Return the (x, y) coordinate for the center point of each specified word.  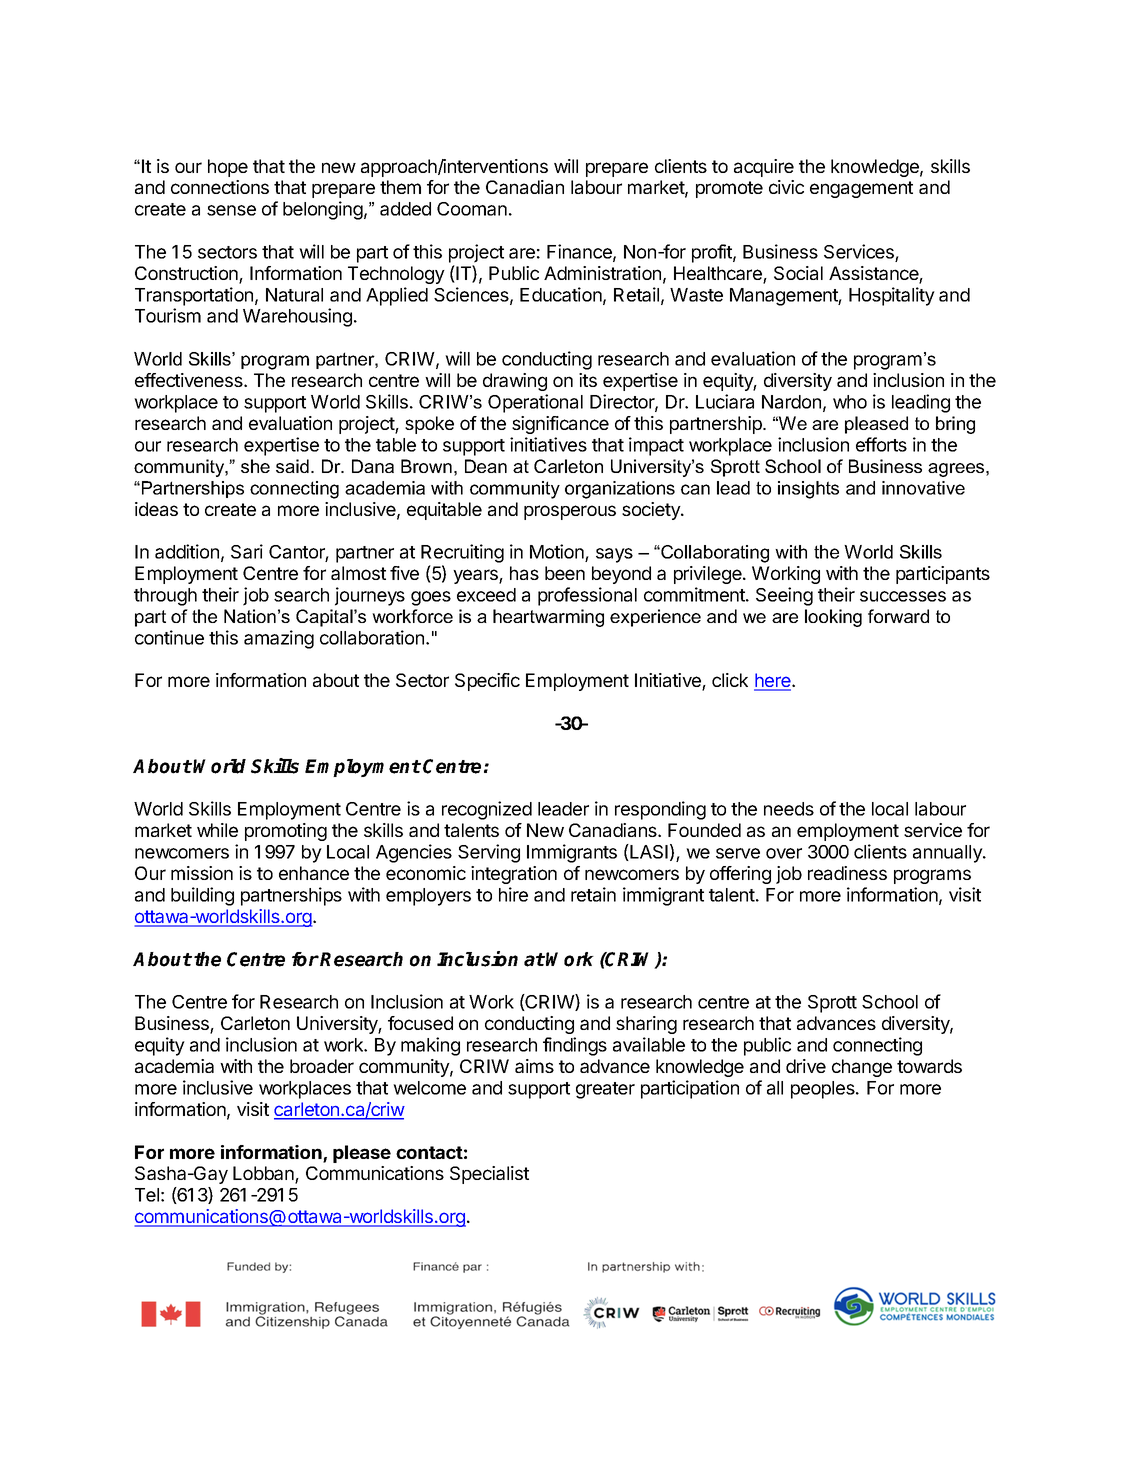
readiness (847, 873)
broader (322, 1066)
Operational (535, 403)
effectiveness (190, 380)
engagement (861, 189)
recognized (487, 810)
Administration (602, 273)
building (202, 896)
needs (789, 809)
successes (903, 596)
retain (593, 894)
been (565, 573)
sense (231, 210)
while (217, 830)
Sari (247, 551)
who (850, 402)
